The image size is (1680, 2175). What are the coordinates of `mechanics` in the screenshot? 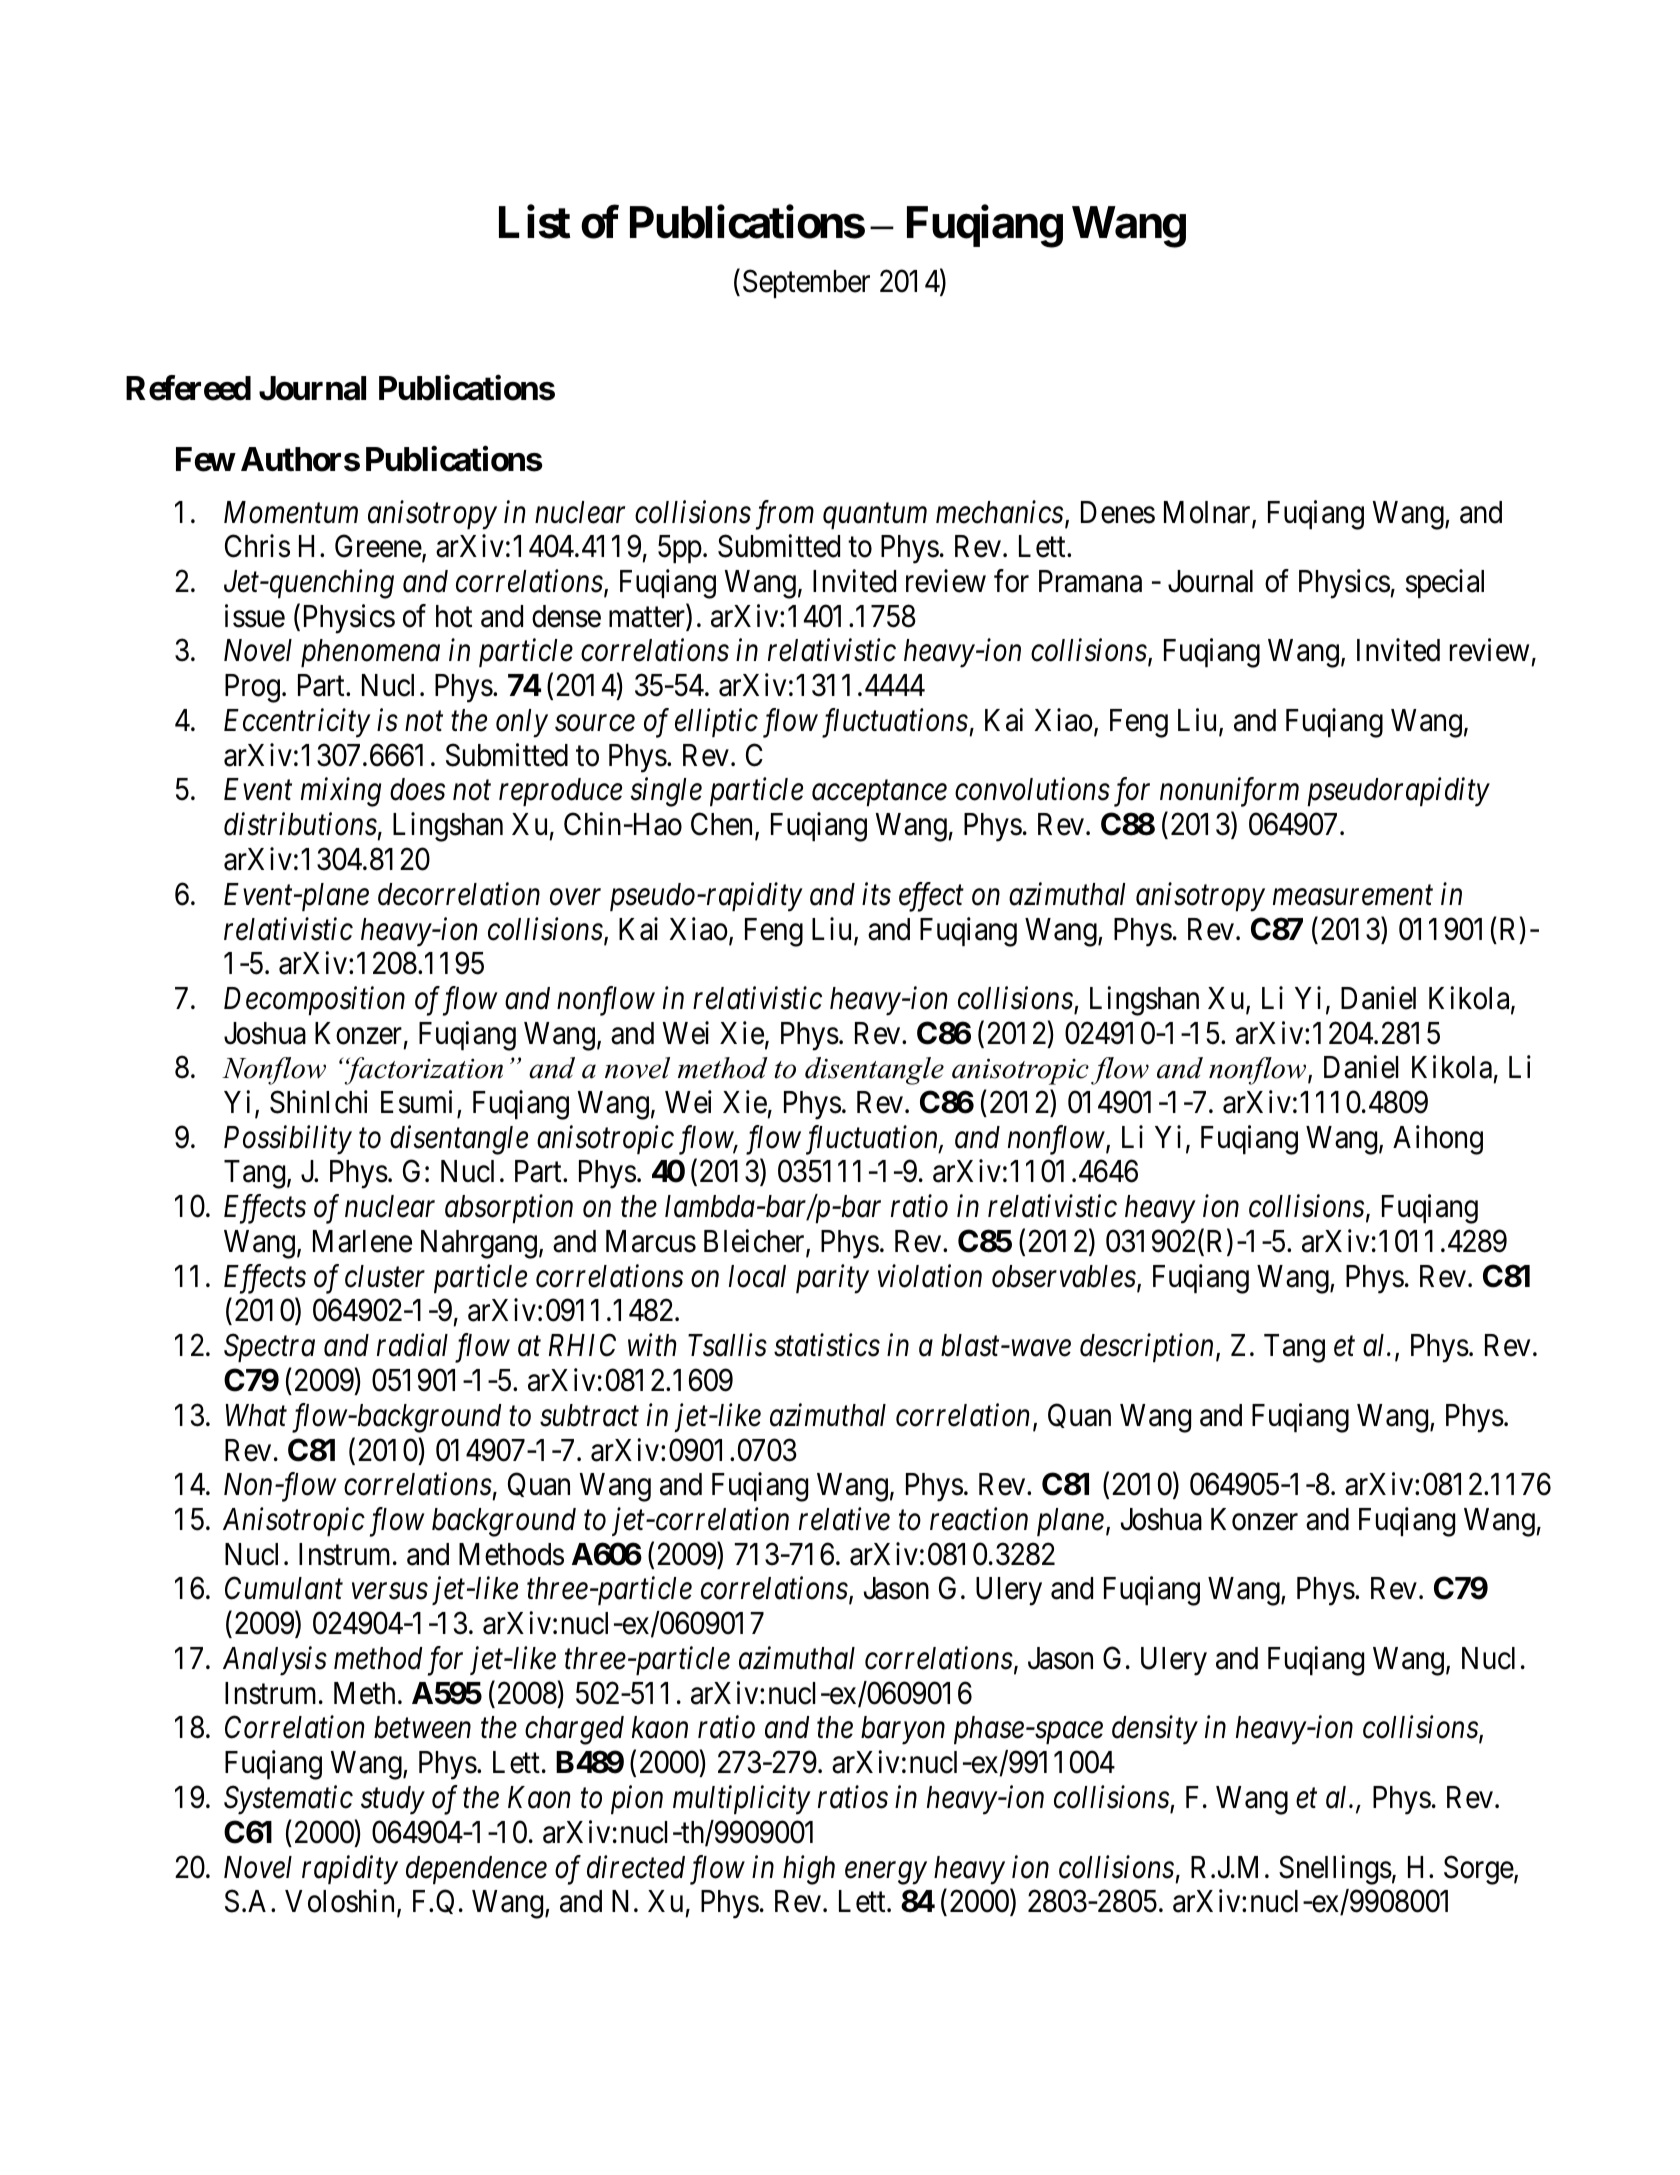 It's located at (999, 512).
